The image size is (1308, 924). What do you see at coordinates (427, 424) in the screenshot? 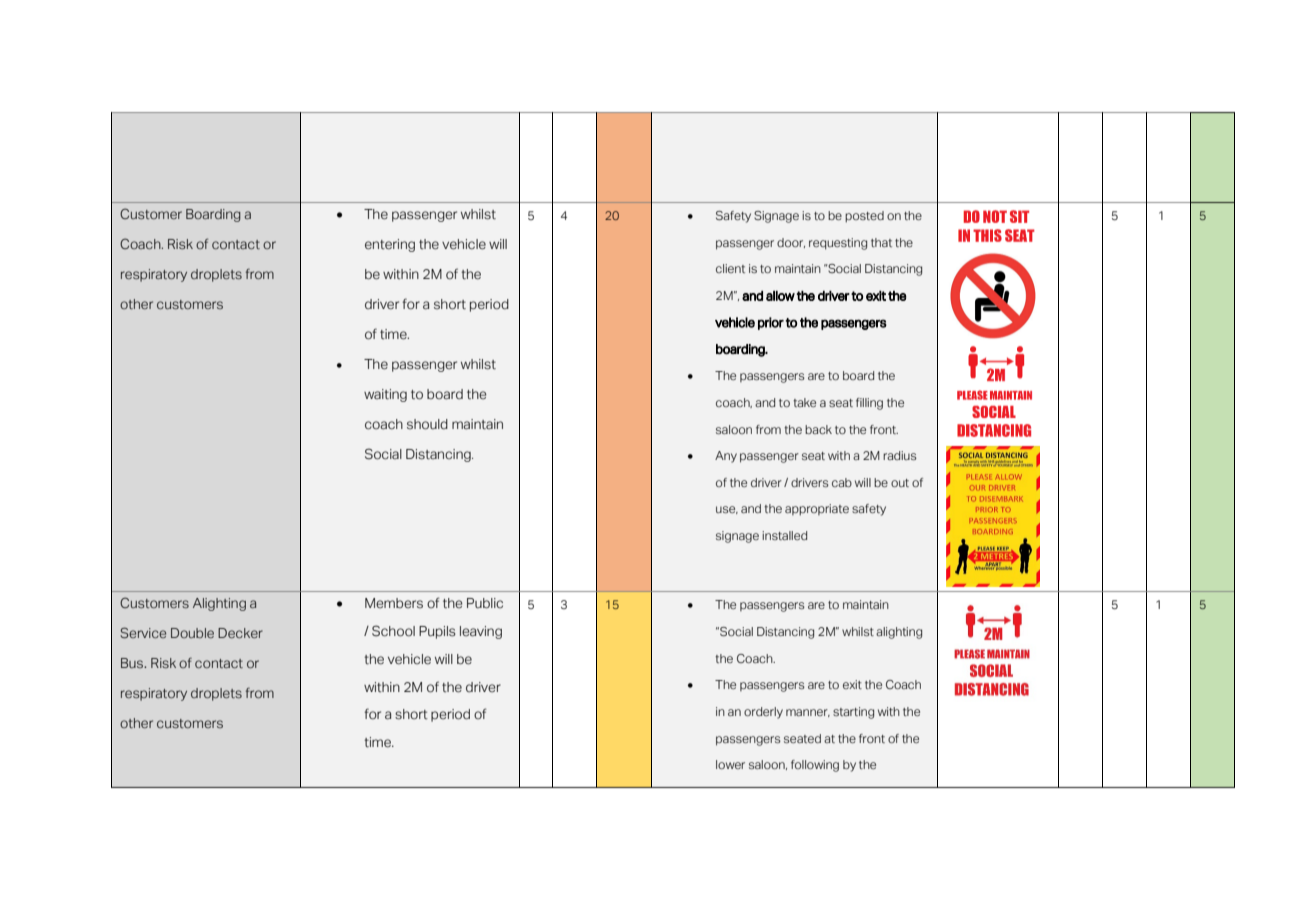
I see `should` at bounding box center [427, 424].
